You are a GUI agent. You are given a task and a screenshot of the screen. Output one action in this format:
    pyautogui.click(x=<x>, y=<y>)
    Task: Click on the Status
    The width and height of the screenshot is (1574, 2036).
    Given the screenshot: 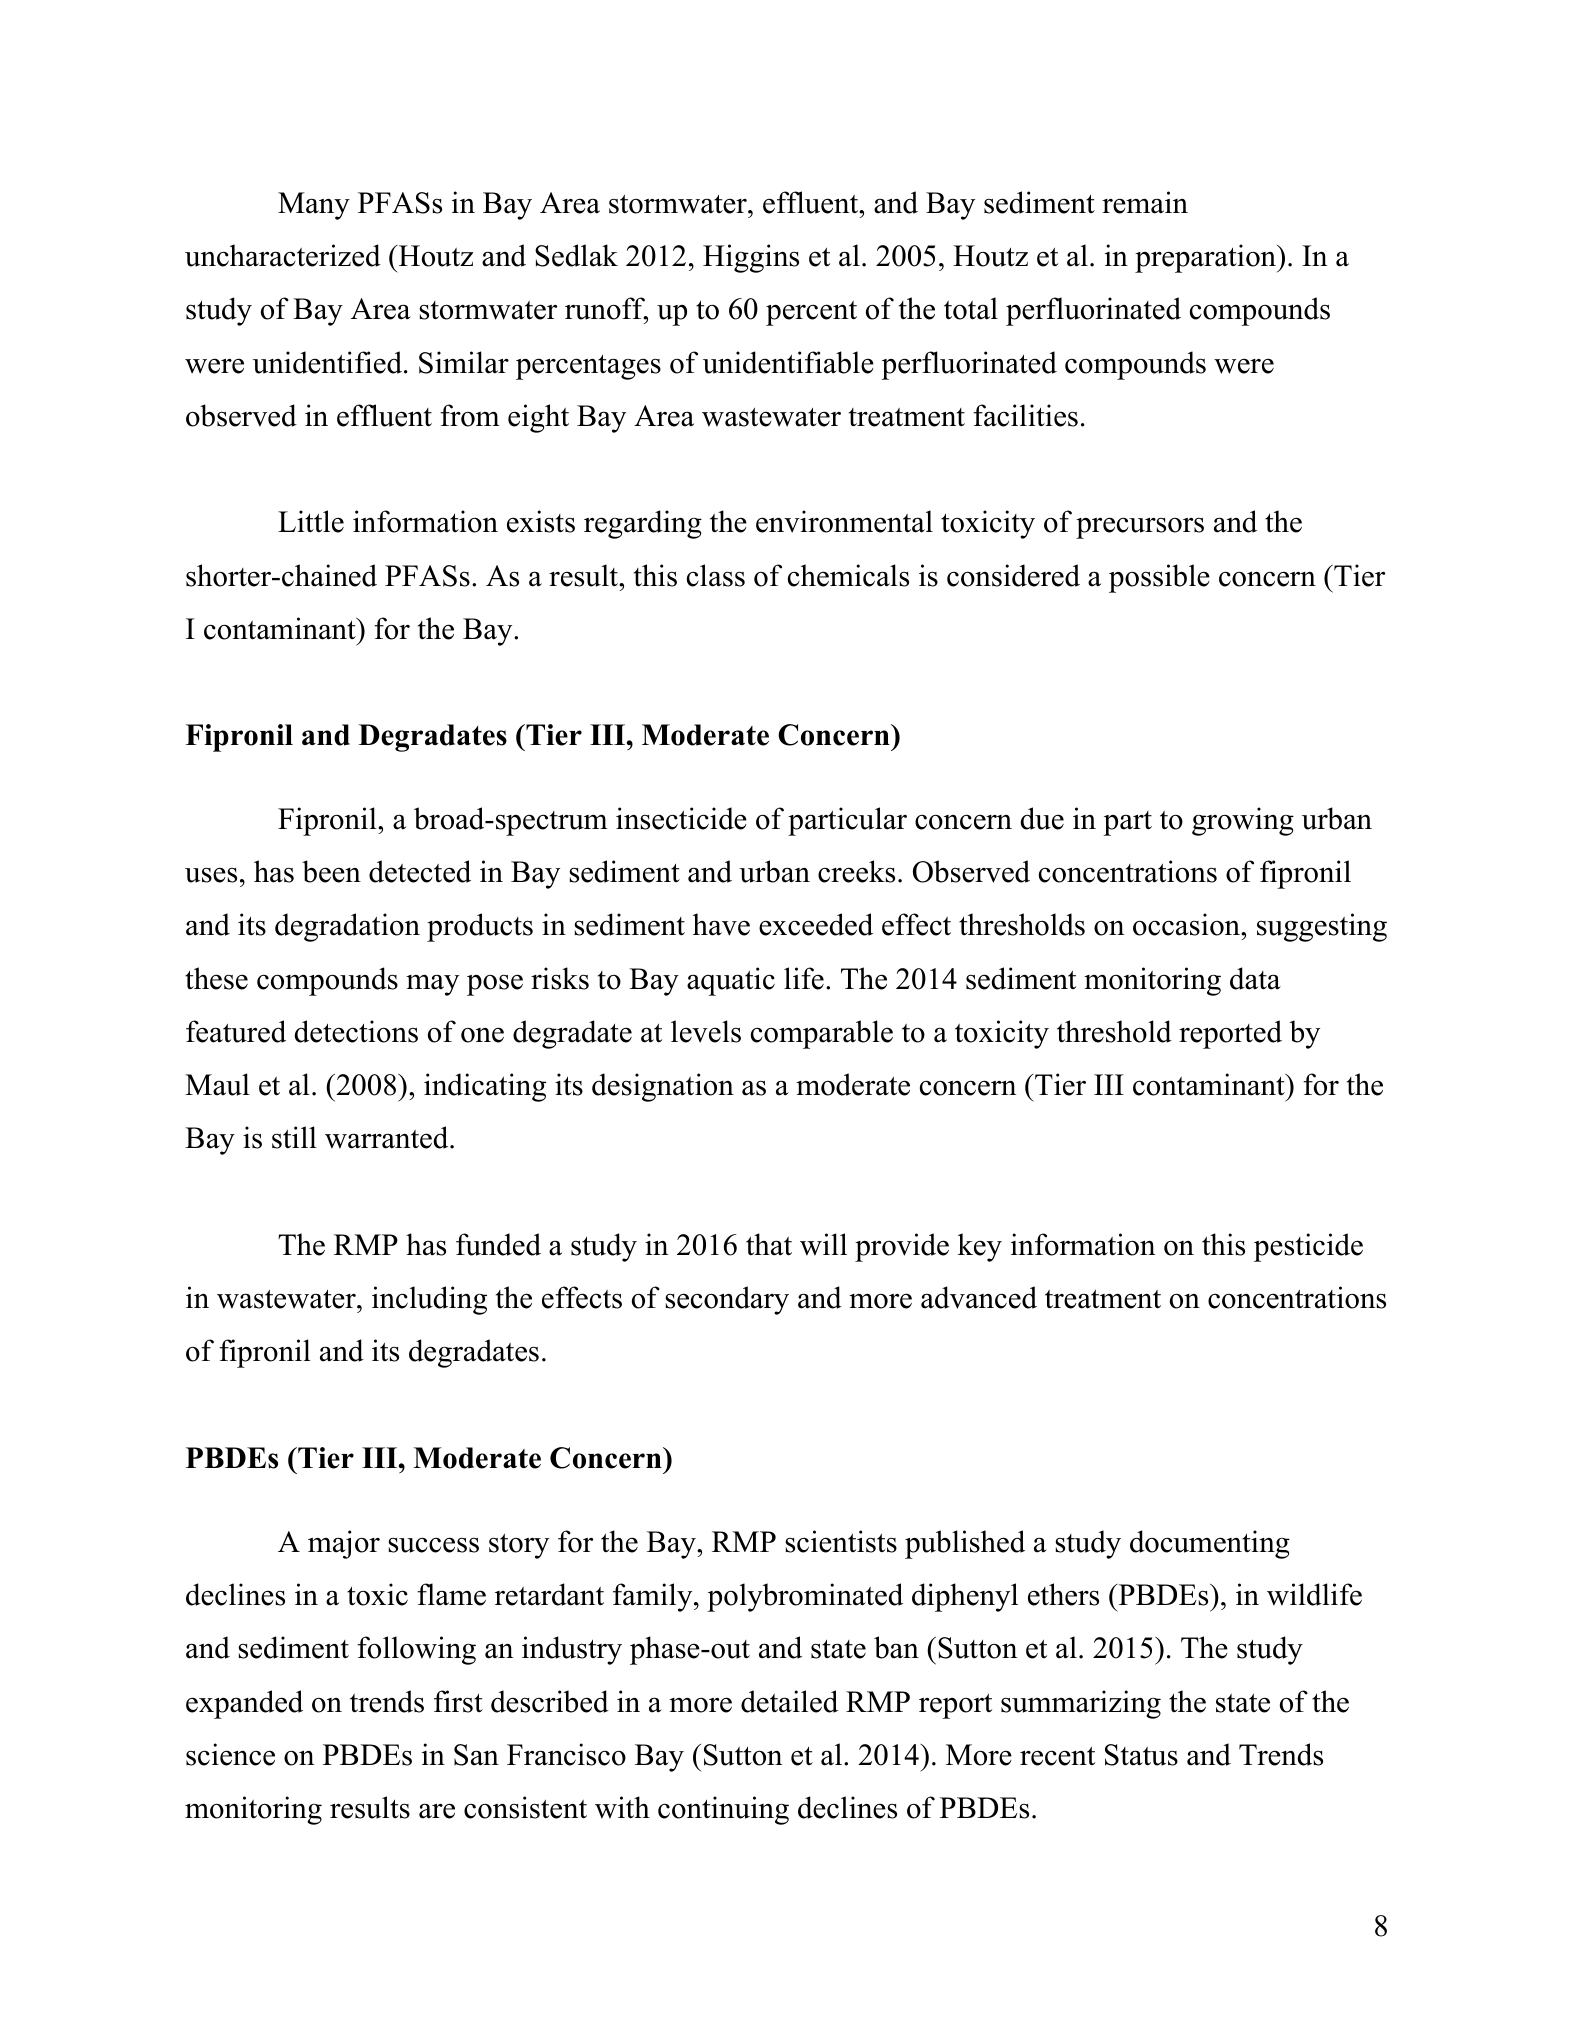 What is the action you would take?
    pyautogui.click(x=1141, y=1755)
